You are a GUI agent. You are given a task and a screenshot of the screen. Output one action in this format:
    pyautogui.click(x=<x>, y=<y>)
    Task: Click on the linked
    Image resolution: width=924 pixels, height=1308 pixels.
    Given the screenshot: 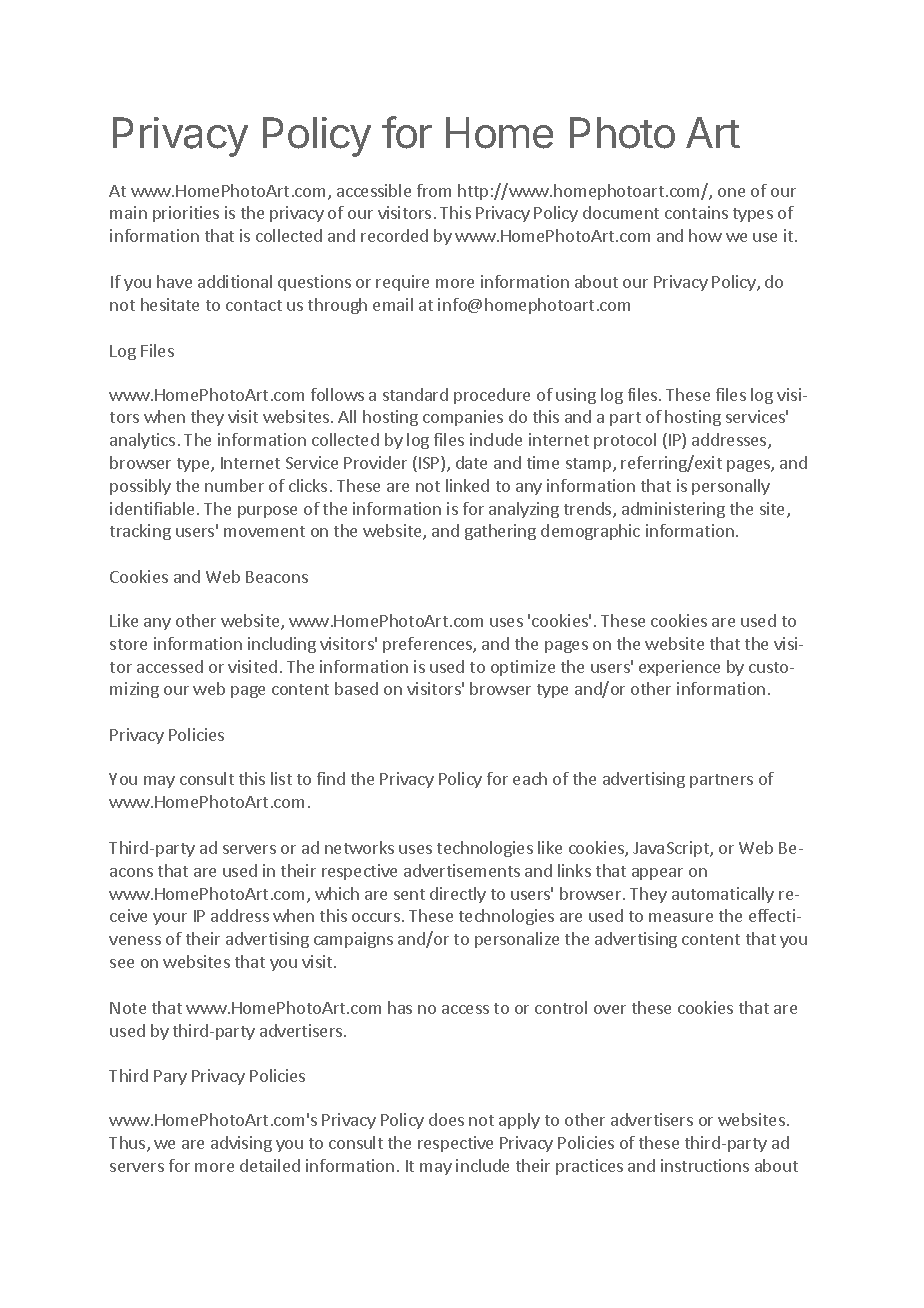 What is the action you would take?
    pyautogui.click(x=467, y=485)
